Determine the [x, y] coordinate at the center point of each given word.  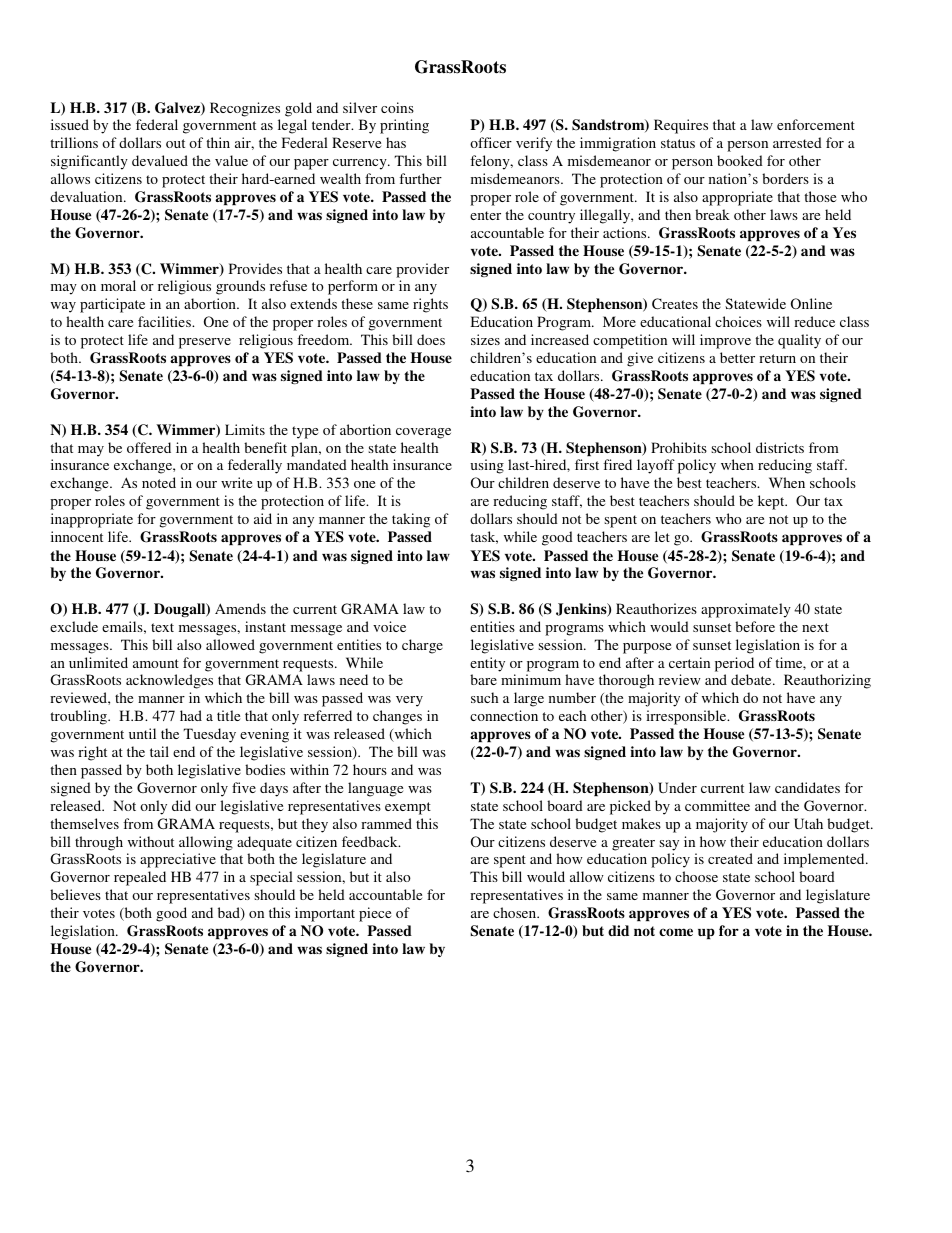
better [737, 357]
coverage [423, 433]
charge [422, 646]
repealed [140, 878]
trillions [74, 142]
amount [156, 663]
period [734, 664]
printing [404, 126]
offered [149, 447]
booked [740, 160]
